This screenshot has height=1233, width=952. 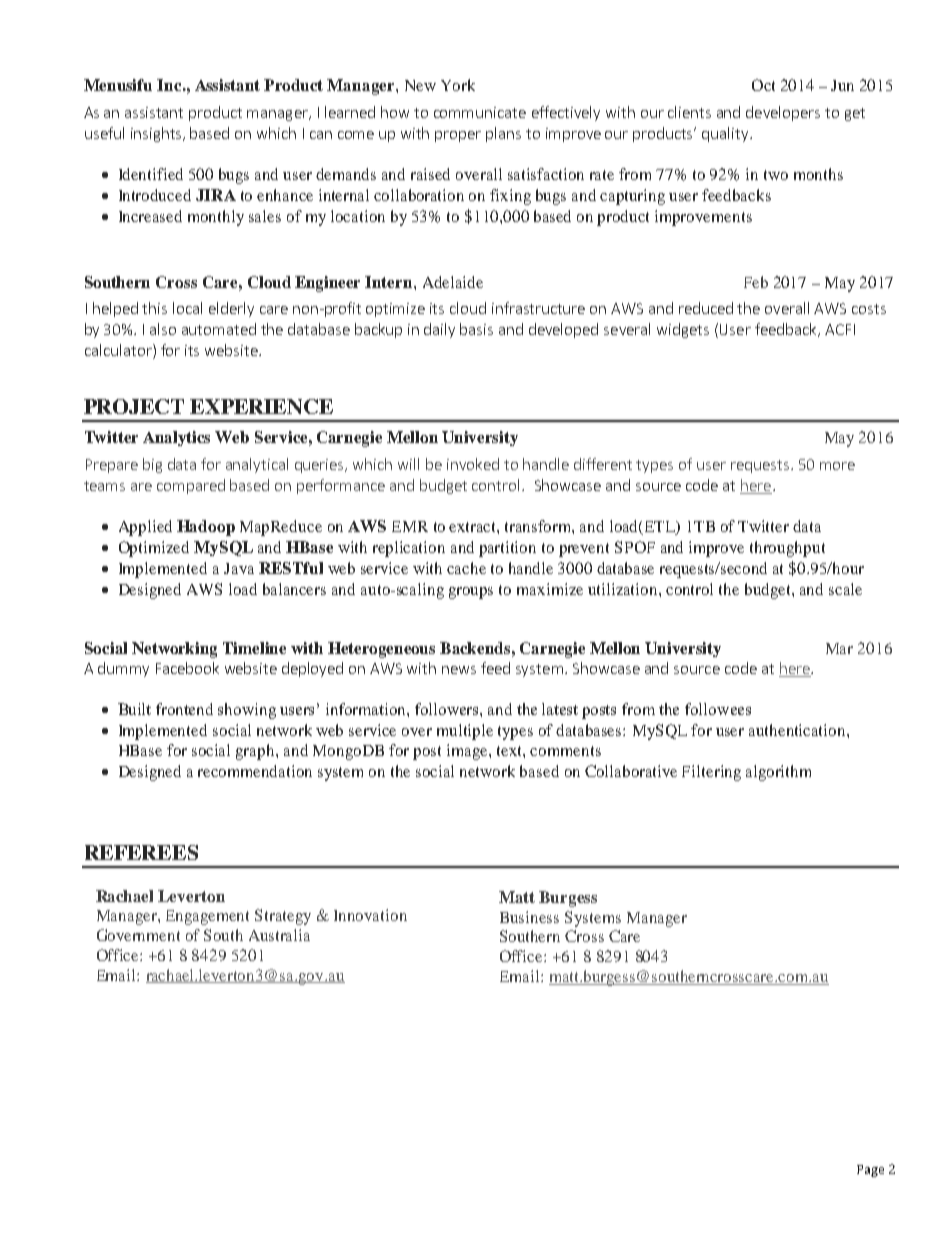 I want to click on algorithm, so click(x=778, y=773).
